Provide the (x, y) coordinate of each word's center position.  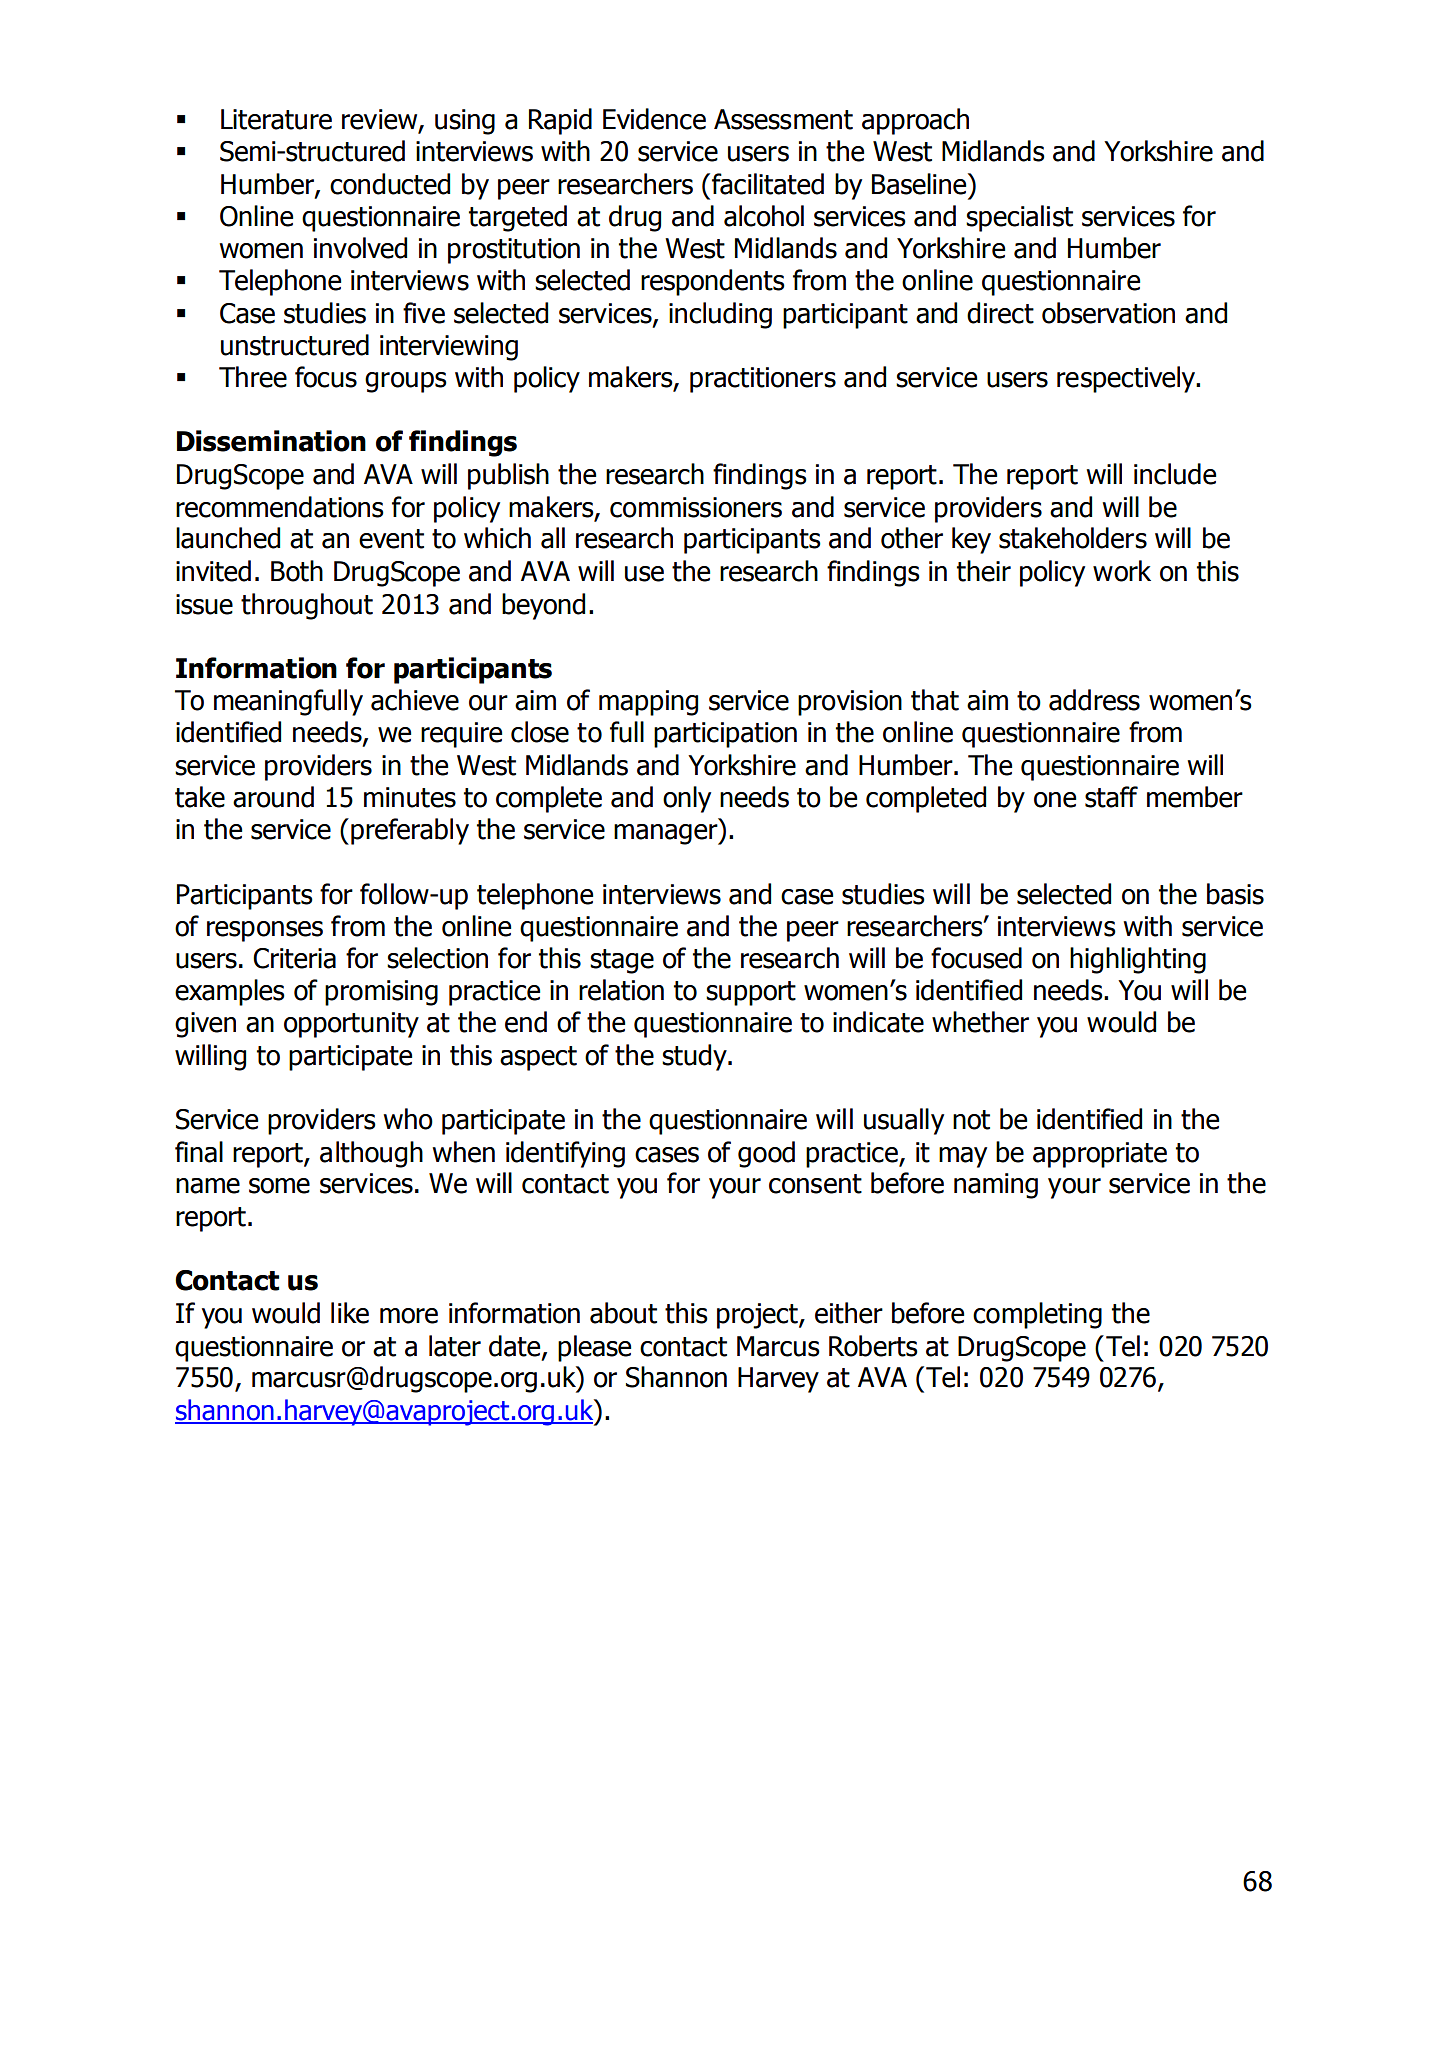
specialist (1019, 218)
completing (1037, 1315)
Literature (276, 119)
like (350, 1313)
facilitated (768, 184)
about (623, 1313)
